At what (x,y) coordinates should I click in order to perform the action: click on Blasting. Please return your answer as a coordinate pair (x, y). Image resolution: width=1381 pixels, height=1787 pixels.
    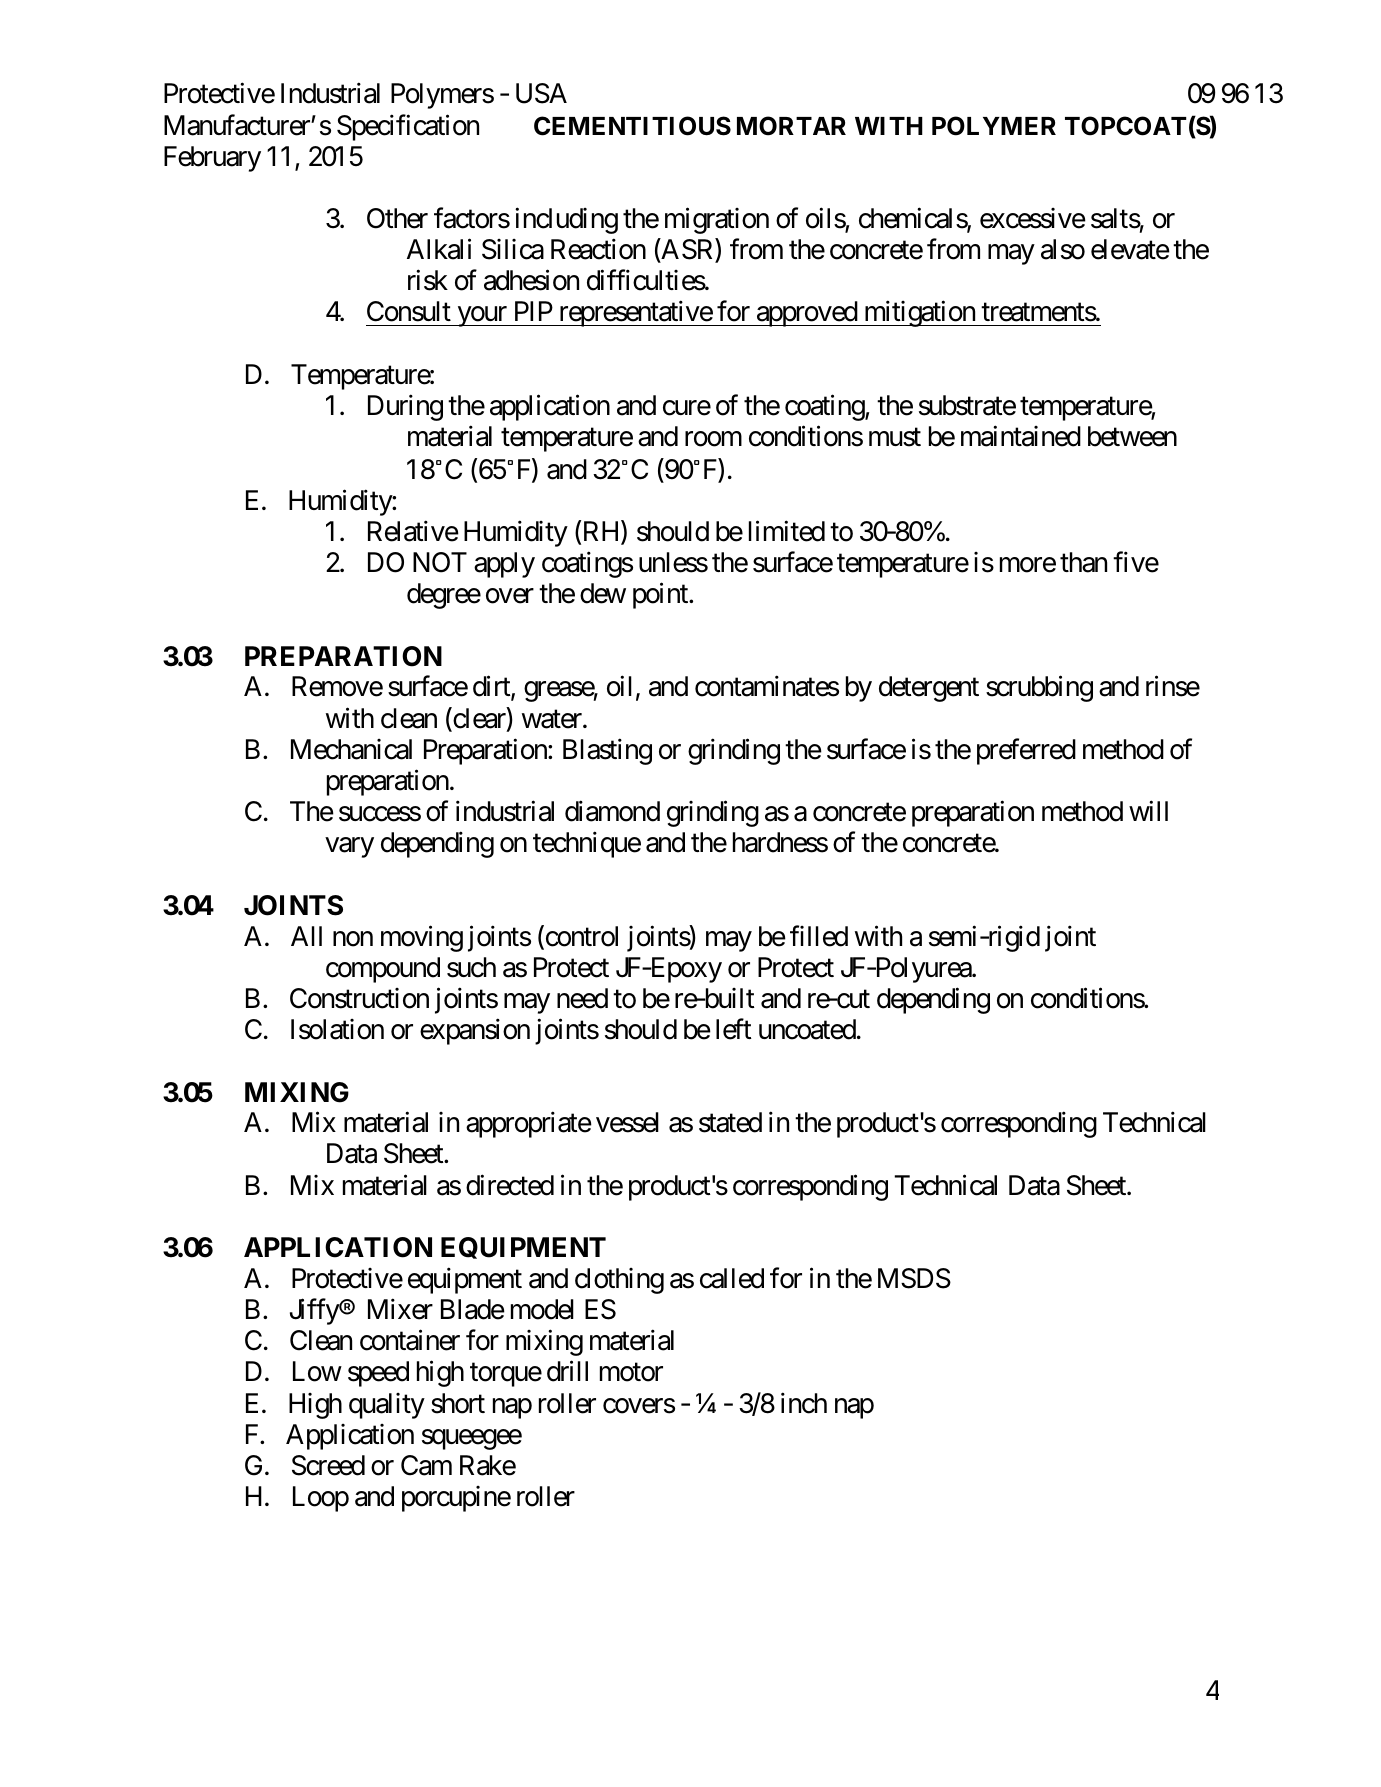
    Looking at the image, I should click on (607, 751).
